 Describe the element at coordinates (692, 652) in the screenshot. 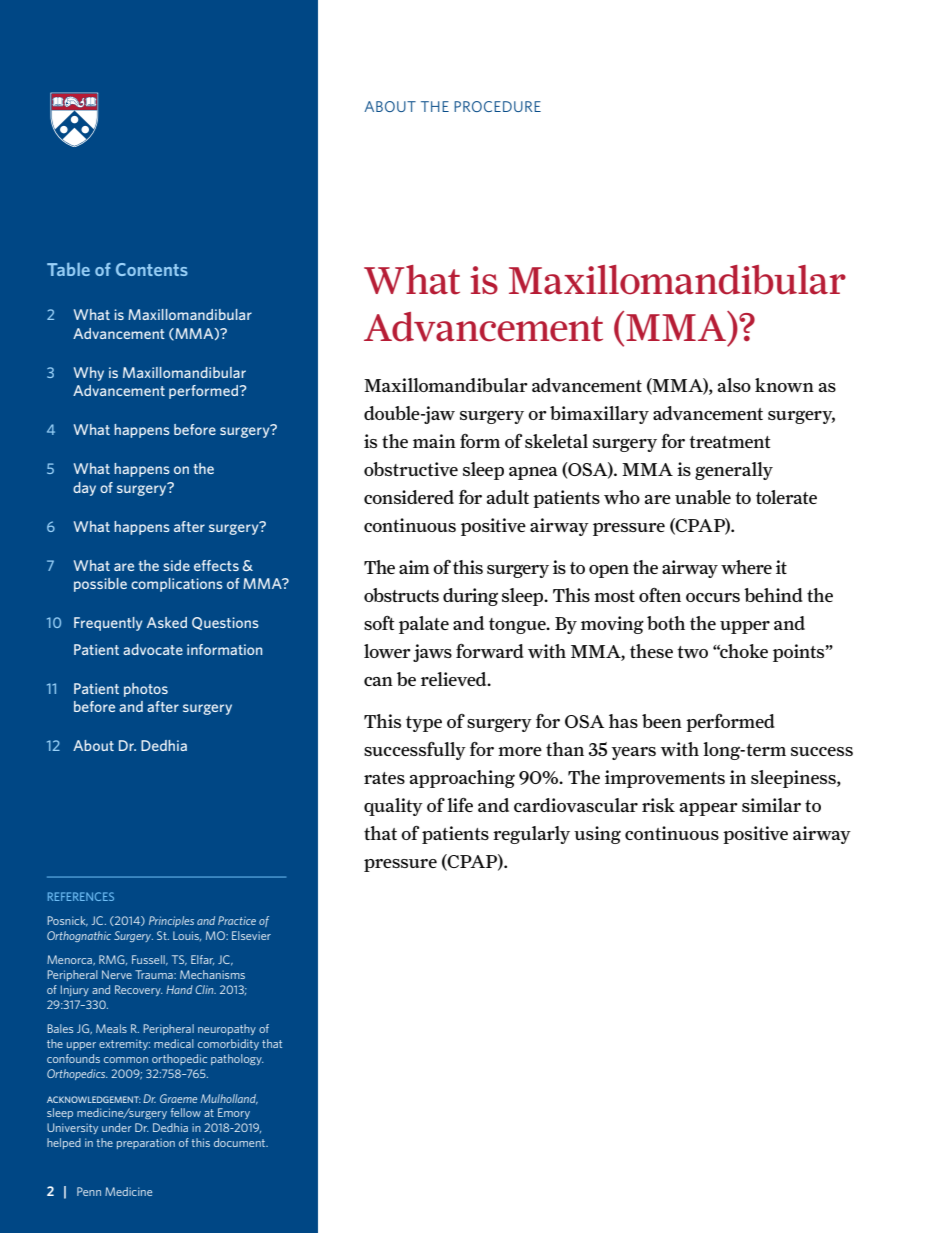

I see `two` at that location.
